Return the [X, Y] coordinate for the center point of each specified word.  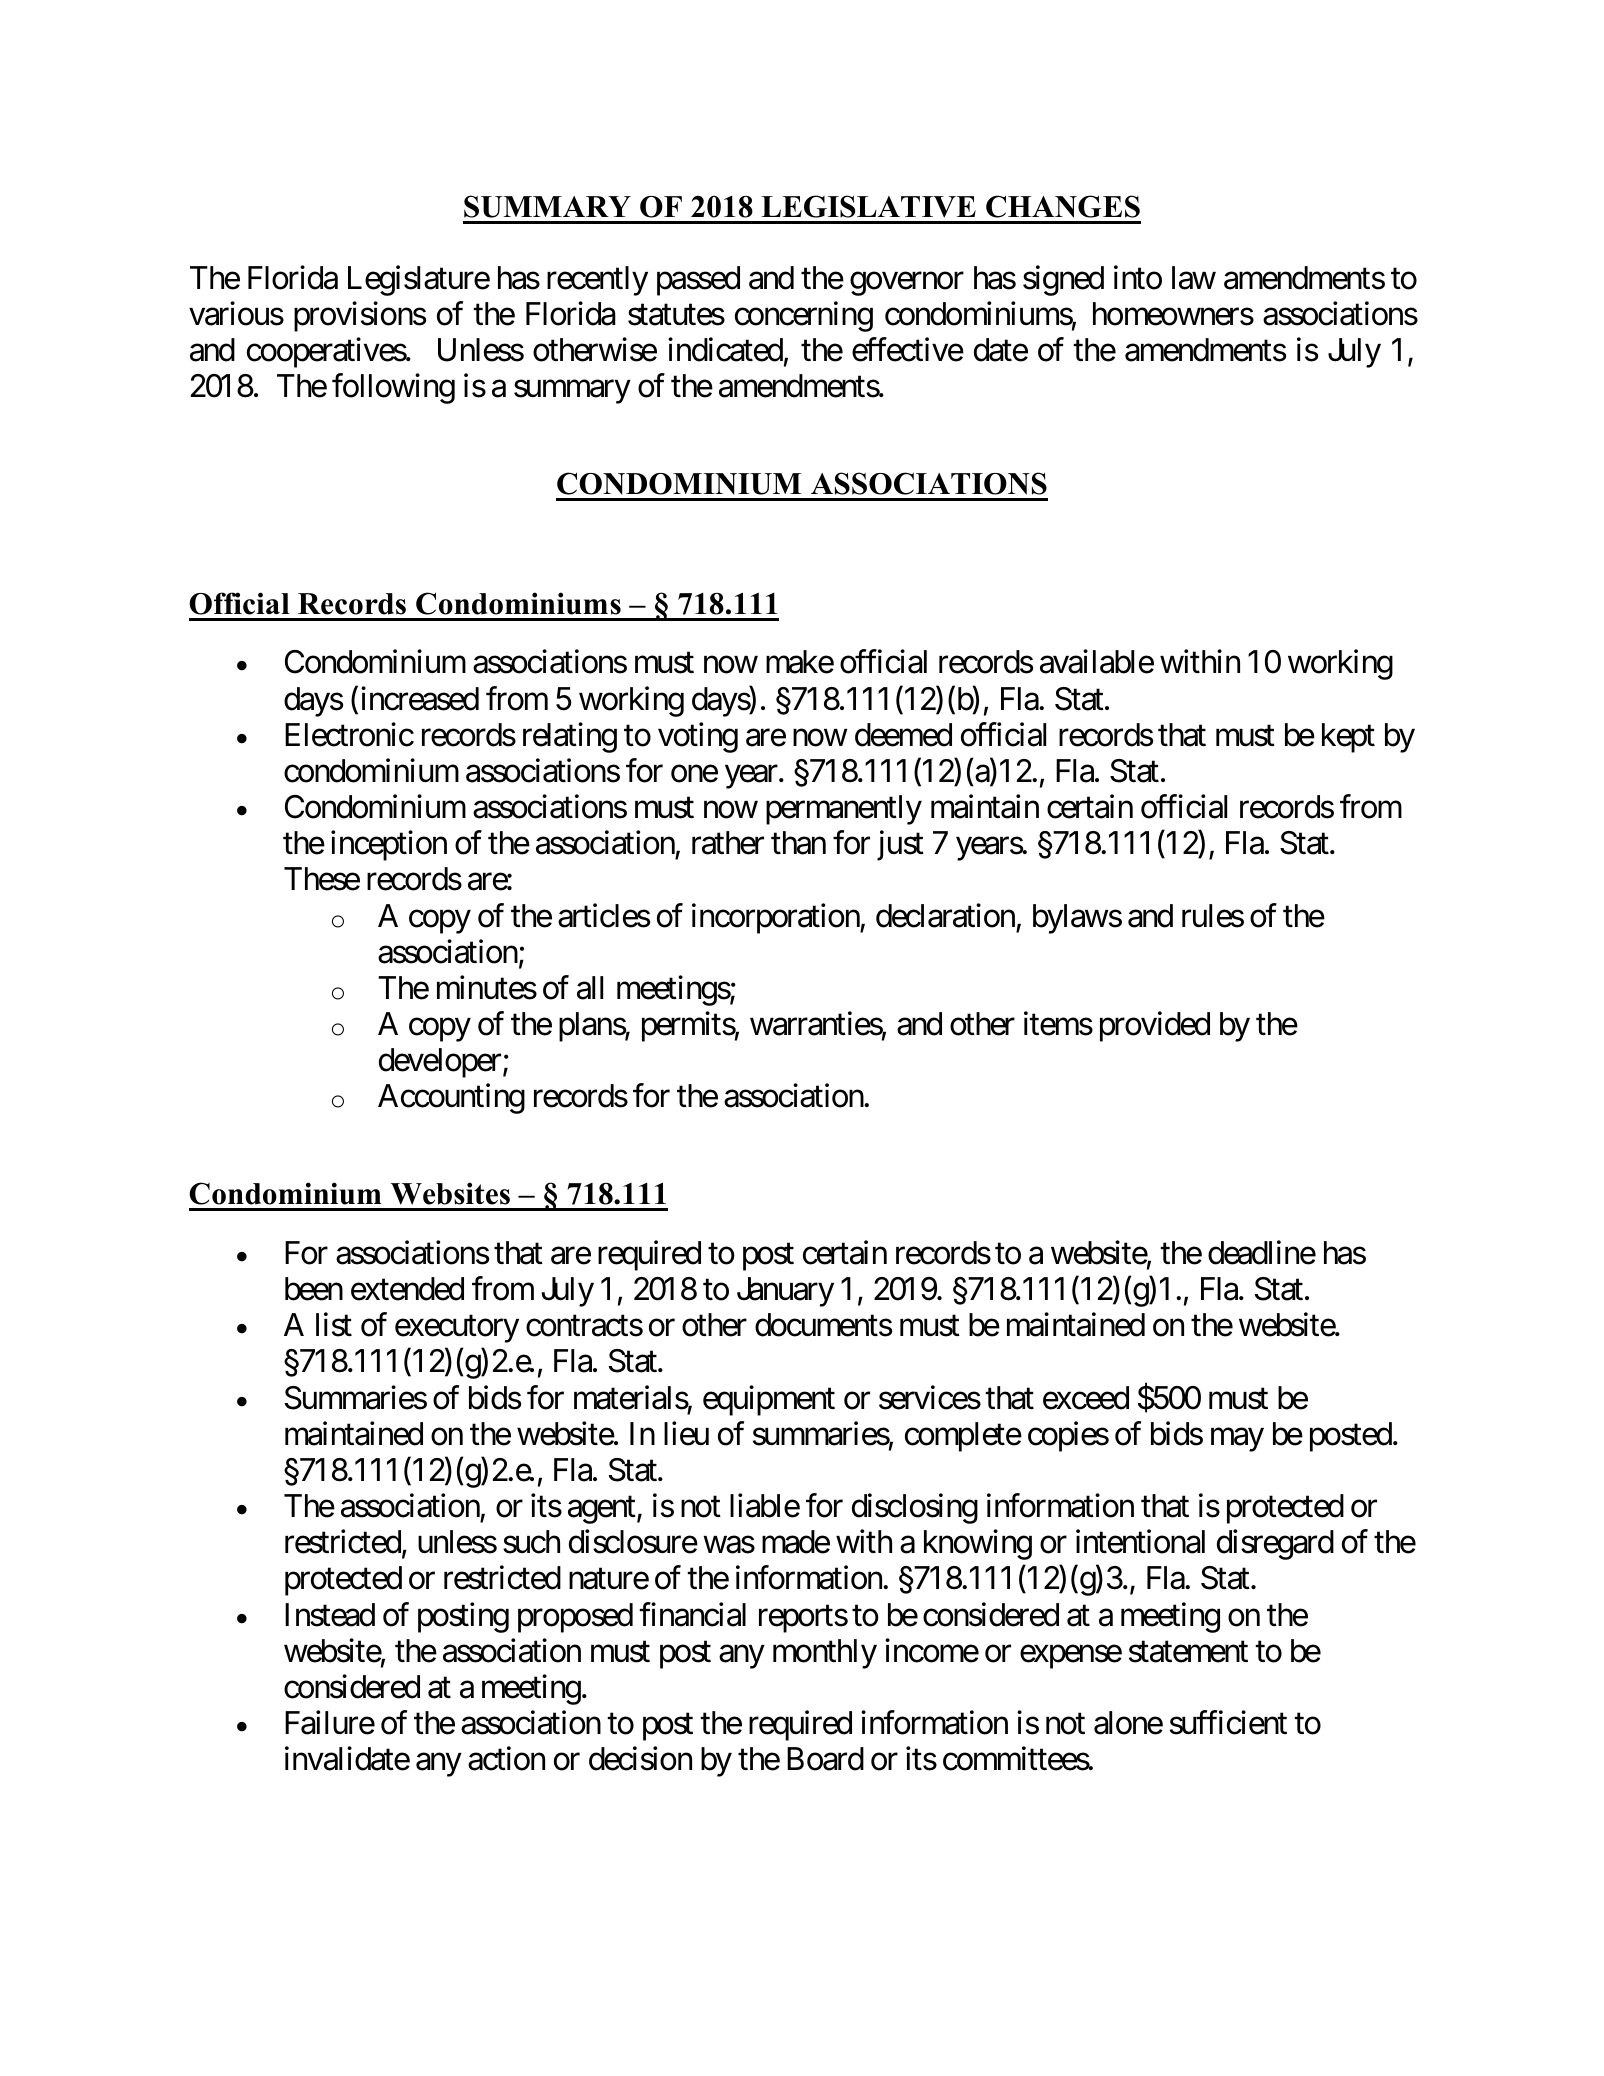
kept [1348, 738]
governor [907, 284]
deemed [903, 735]
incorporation [776, 918]
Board [825, 1759]
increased [420, 698]
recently [597, 281]
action [506, 1759]
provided [1155, 1027]
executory [457, 1329]
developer [440, 1063]
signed [1063, 280]
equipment [769, 1400]
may [1237, 1440]
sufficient [1228, 1722]
